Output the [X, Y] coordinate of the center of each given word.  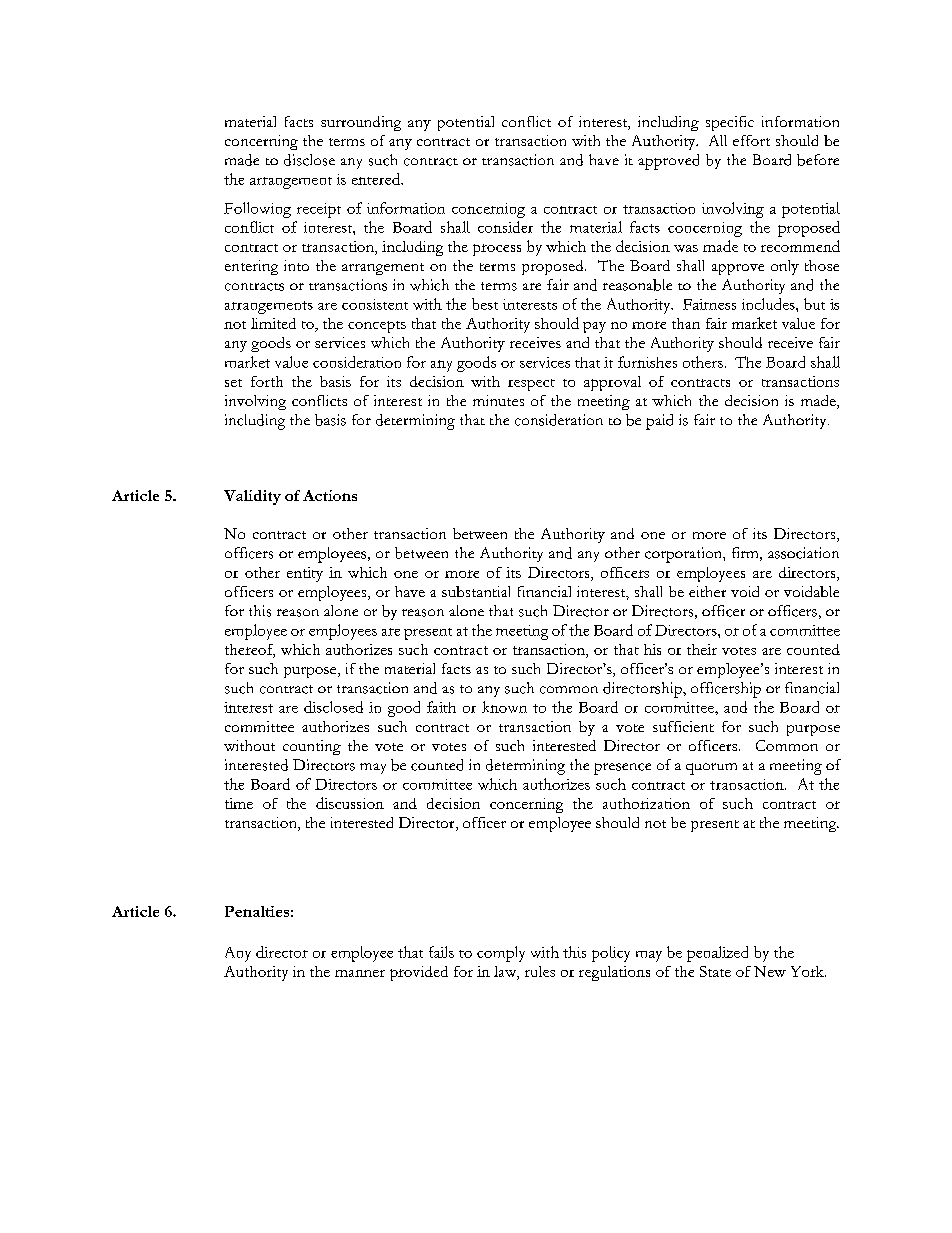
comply [501, 954]
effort [751, 140]
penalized [717, 954]
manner [360, 973]
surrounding [361, 123]
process [497, 250]
